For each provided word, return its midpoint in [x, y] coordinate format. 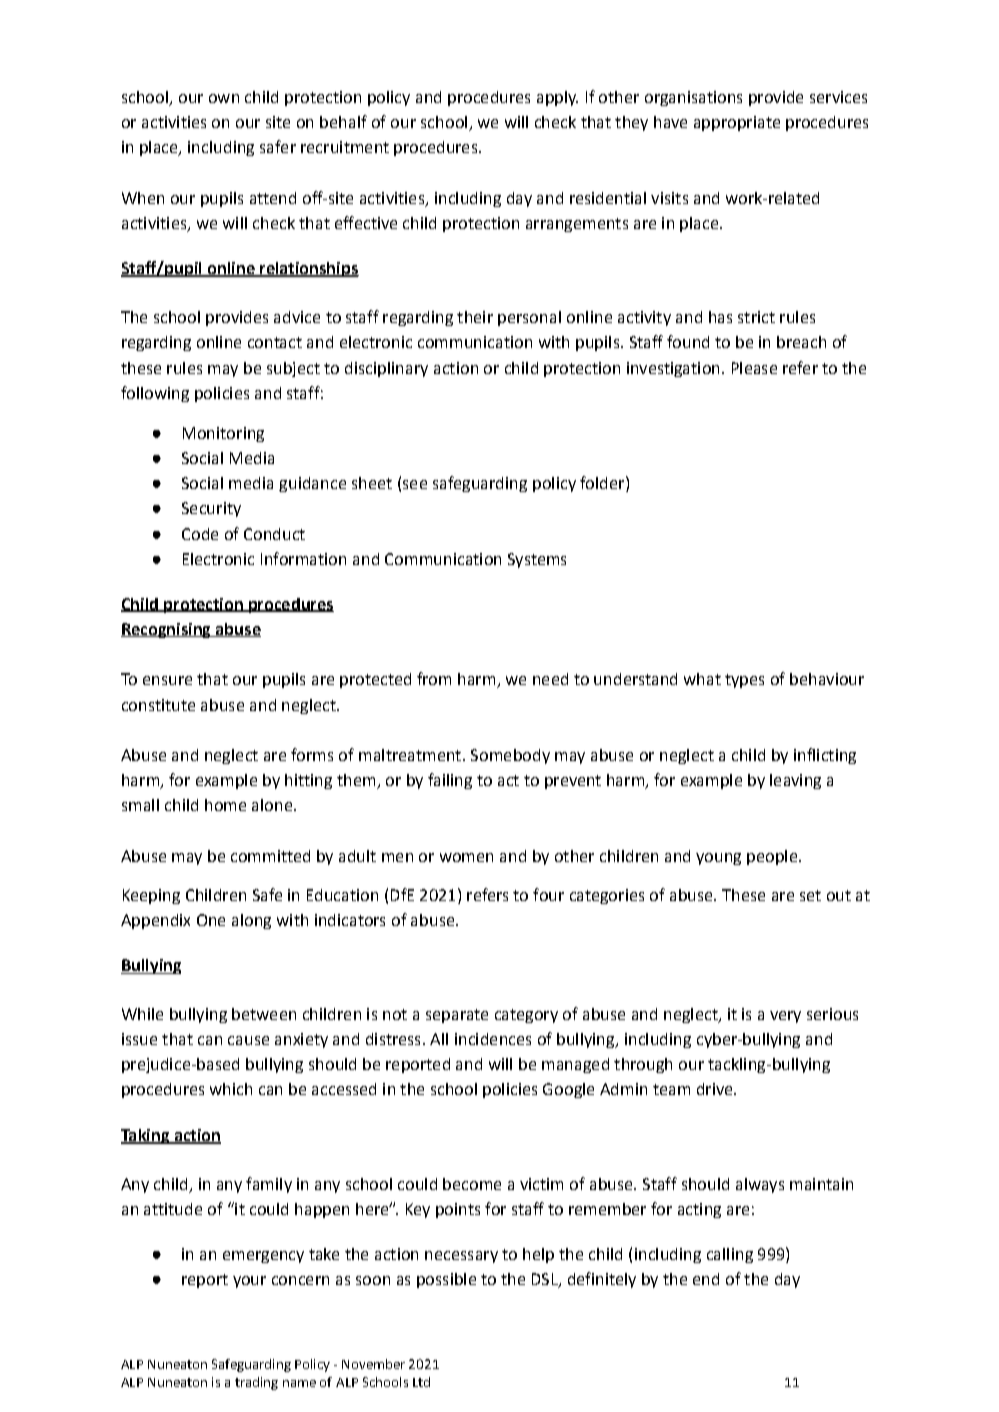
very [785, 1017]
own [224, 98]
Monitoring [223, 434]
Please [754, 368]
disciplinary [386, 369]
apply [557, 98]
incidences [493, 1039]
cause [248, 1040]
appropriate [737, 123]
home [225, 805]
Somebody [510, 756]
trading [256, 1383]
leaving [795, 781]
